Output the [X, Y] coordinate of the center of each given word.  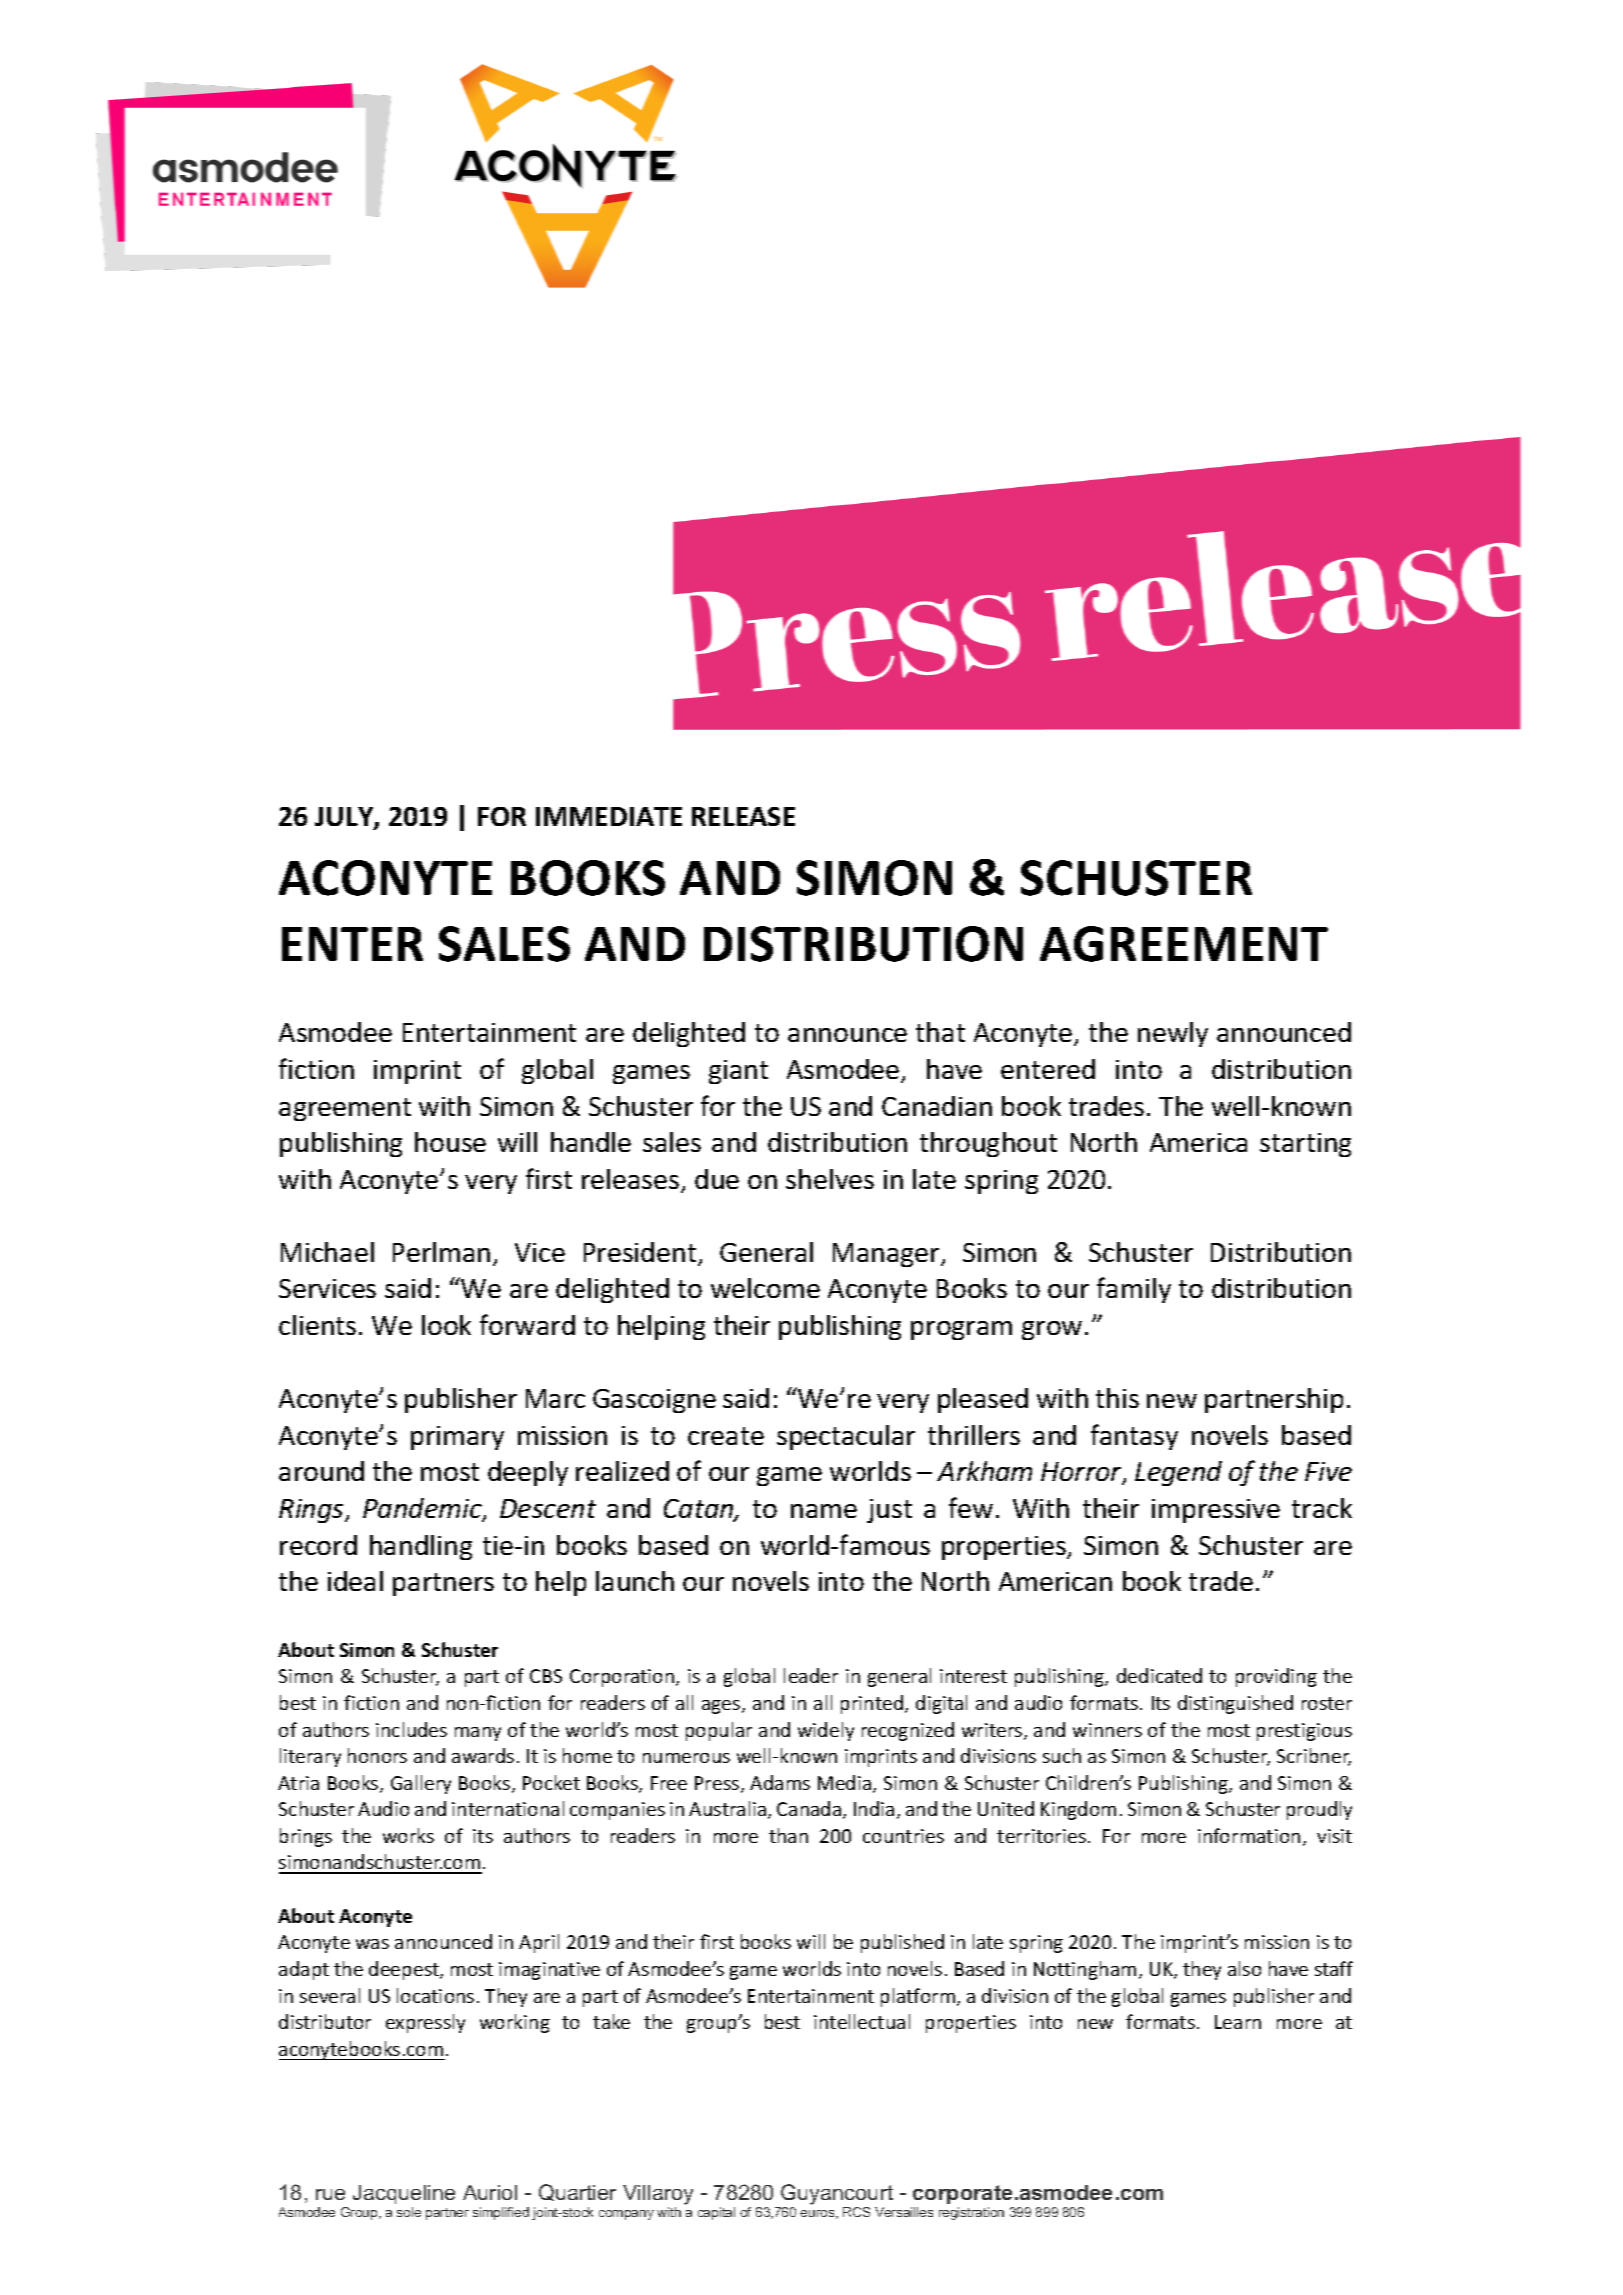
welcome [765, 1288]
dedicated [1159, 1675]
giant [738, 1072]
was [372, 1944]
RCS [856, 2212]
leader [811, 1675]
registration [971, 2213]
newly [1173, 1034]
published [902, 1943]
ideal [355, 1581]
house [450, 1142]
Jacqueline [404, 2194]
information [1249, 1835]
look [446, 1325]
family [1134, 1290]
